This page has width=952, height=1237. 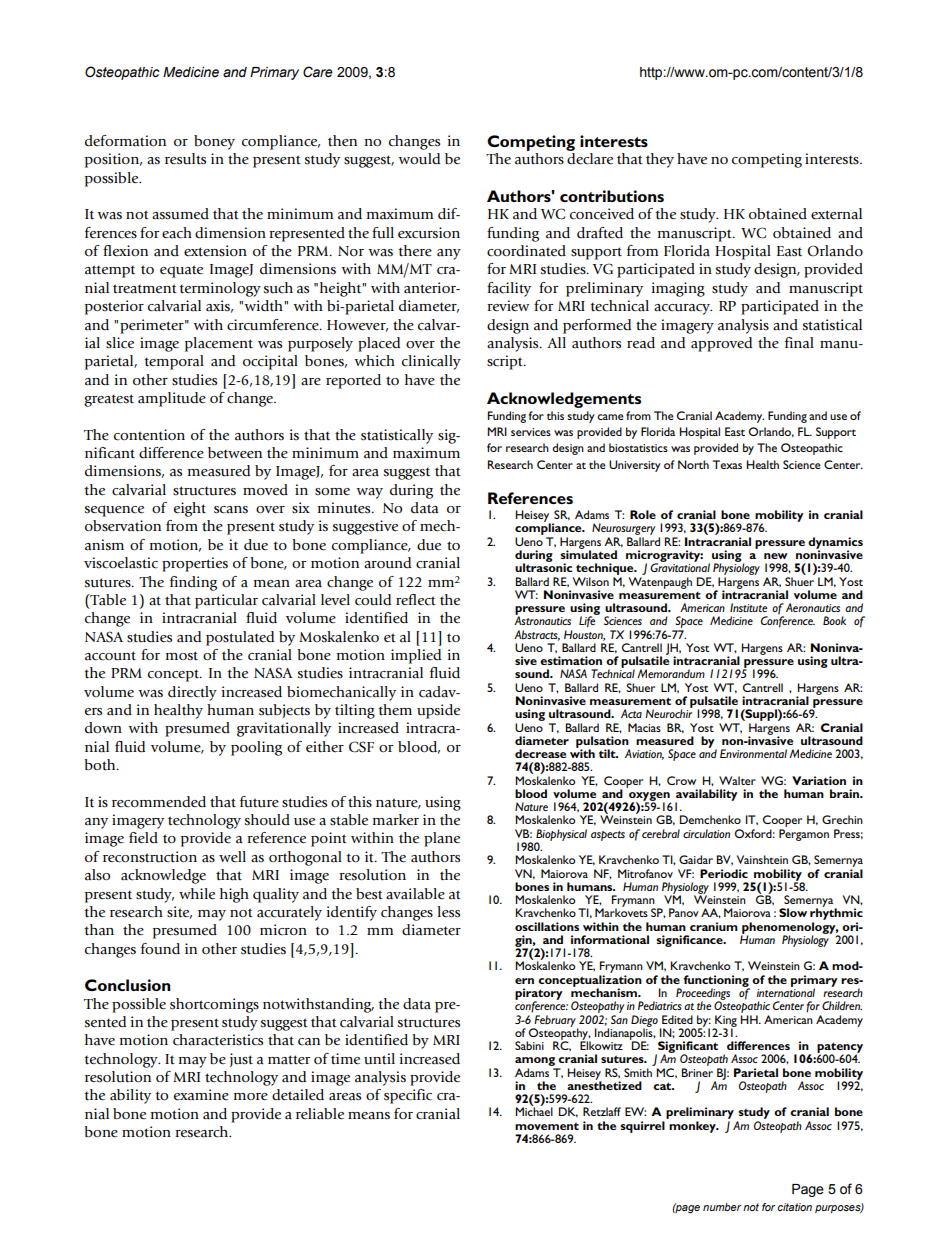 I want to click on approved, so click(x=721, y=344).
